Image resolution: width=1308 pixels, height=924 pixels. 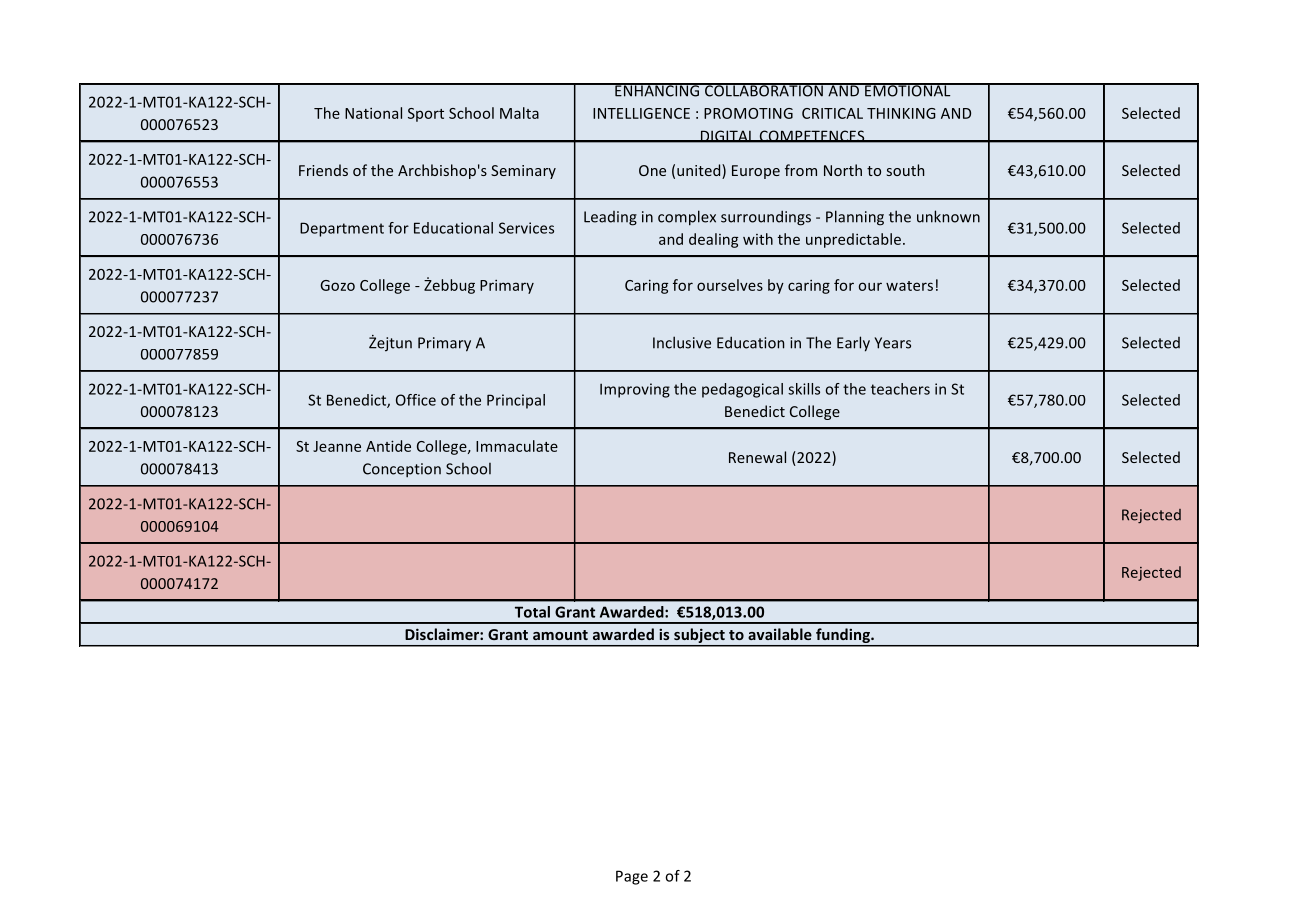 I want to click on INTELLIGENCE, so click(x=641, y=113).
